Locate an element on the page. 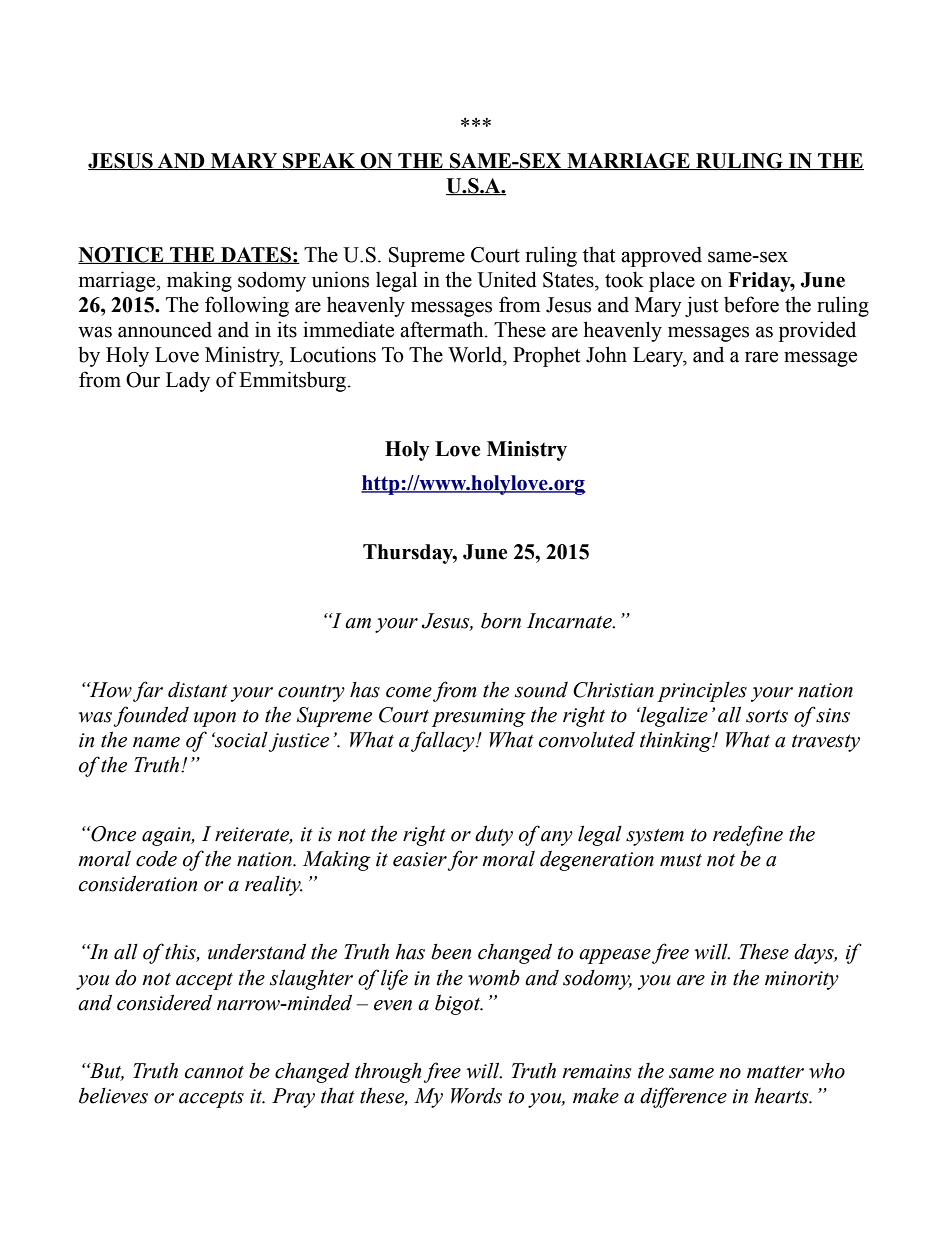 The width and height of the document is (952, 1233). Prophet is located at coordinates (546, 356).
